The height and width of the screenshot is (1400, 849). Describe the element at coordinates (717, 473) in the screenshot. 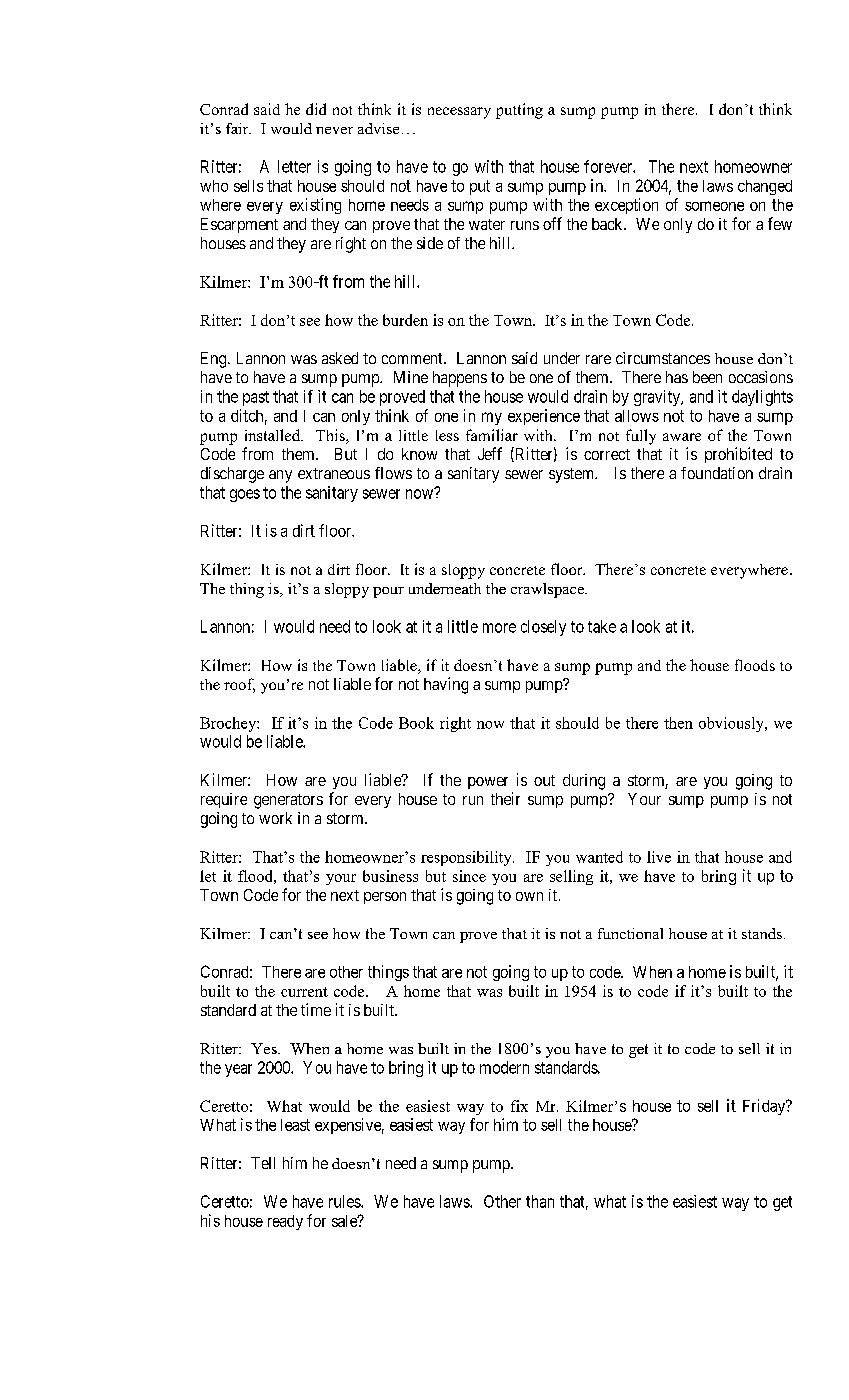

I see `foundation` at that location.
